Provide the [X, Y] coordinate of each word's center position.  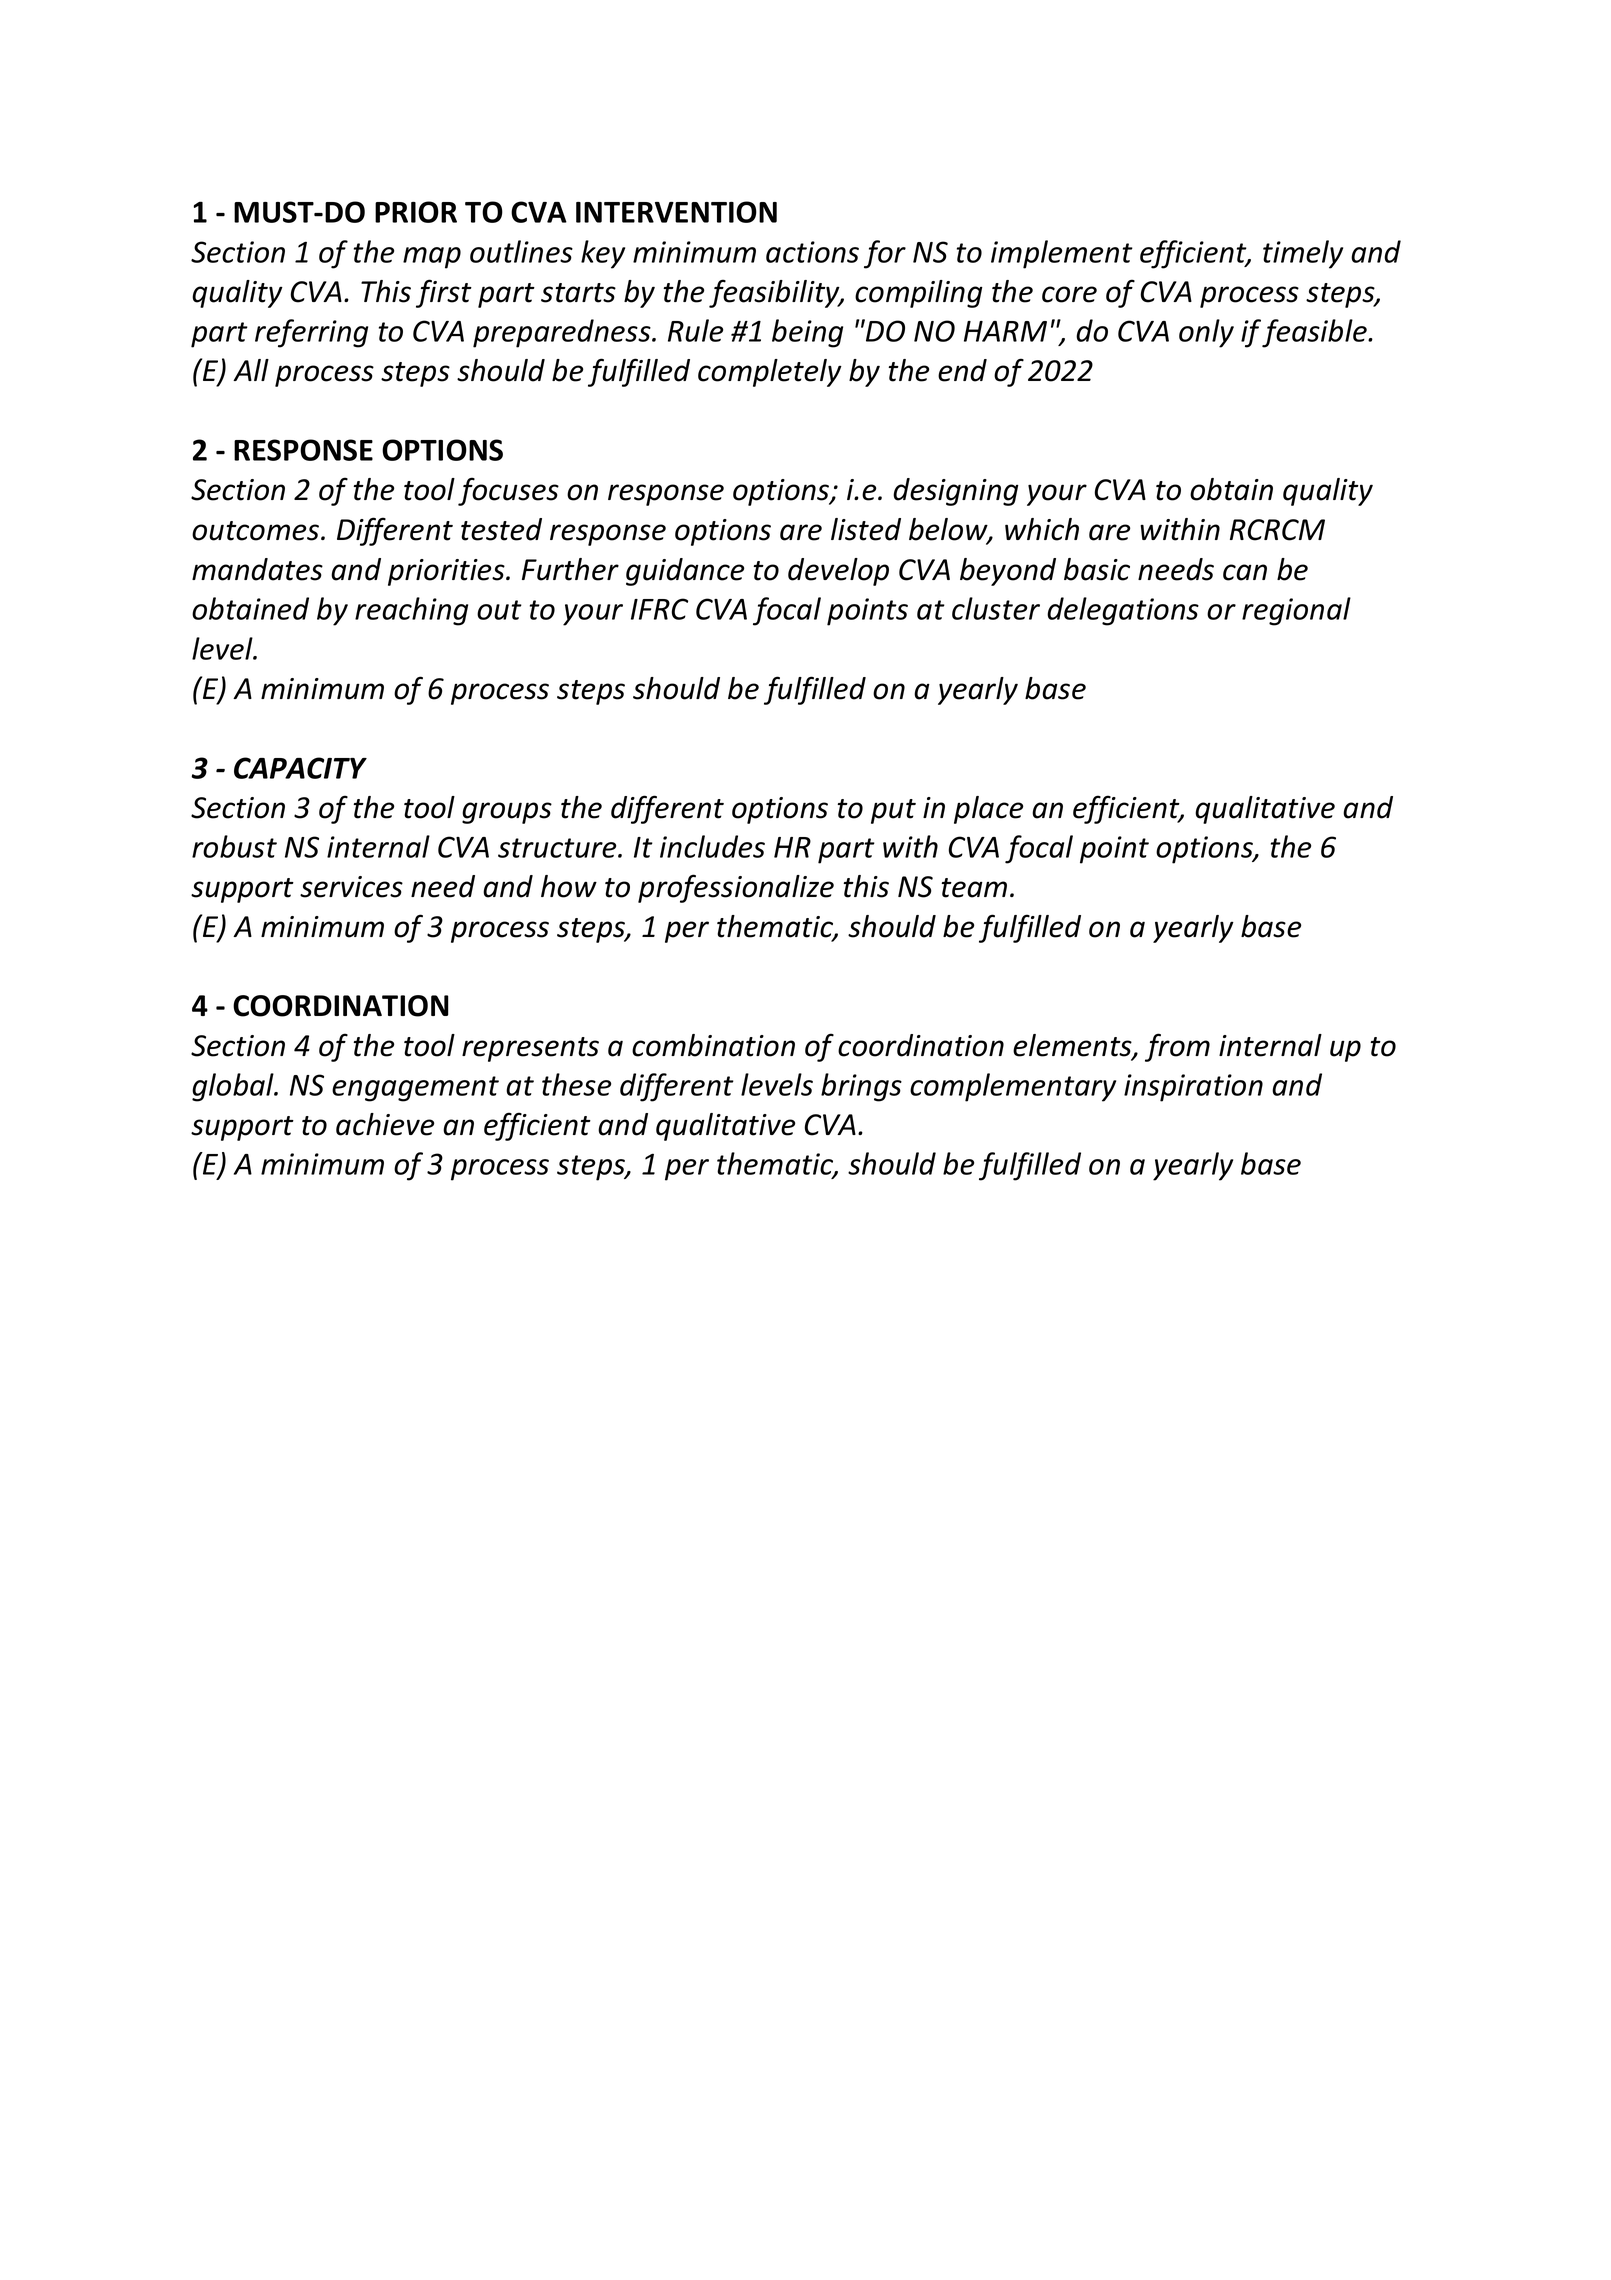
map [432, 258]
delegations [1123, 611]
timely [1303, 254]
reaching [411, 611]
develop [838, 572]
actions [812, 252]
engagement [415, 1089]
